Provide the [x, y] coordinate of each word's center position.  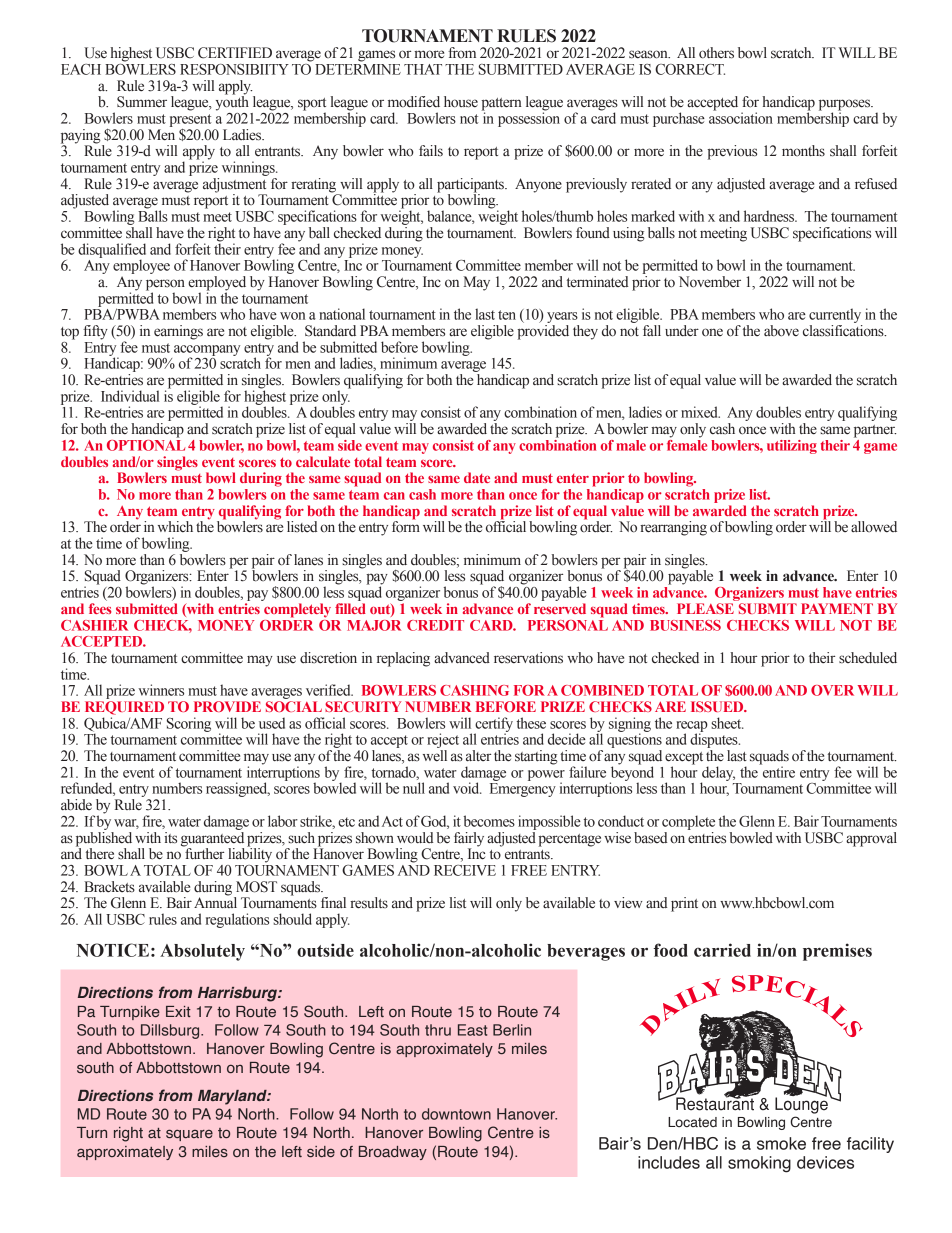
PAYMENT [837, 608]
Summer [142, 102]
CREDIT [435, 625]
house [461, 102]
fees [100, 608]
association [741, 117]
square [189, 1135]
